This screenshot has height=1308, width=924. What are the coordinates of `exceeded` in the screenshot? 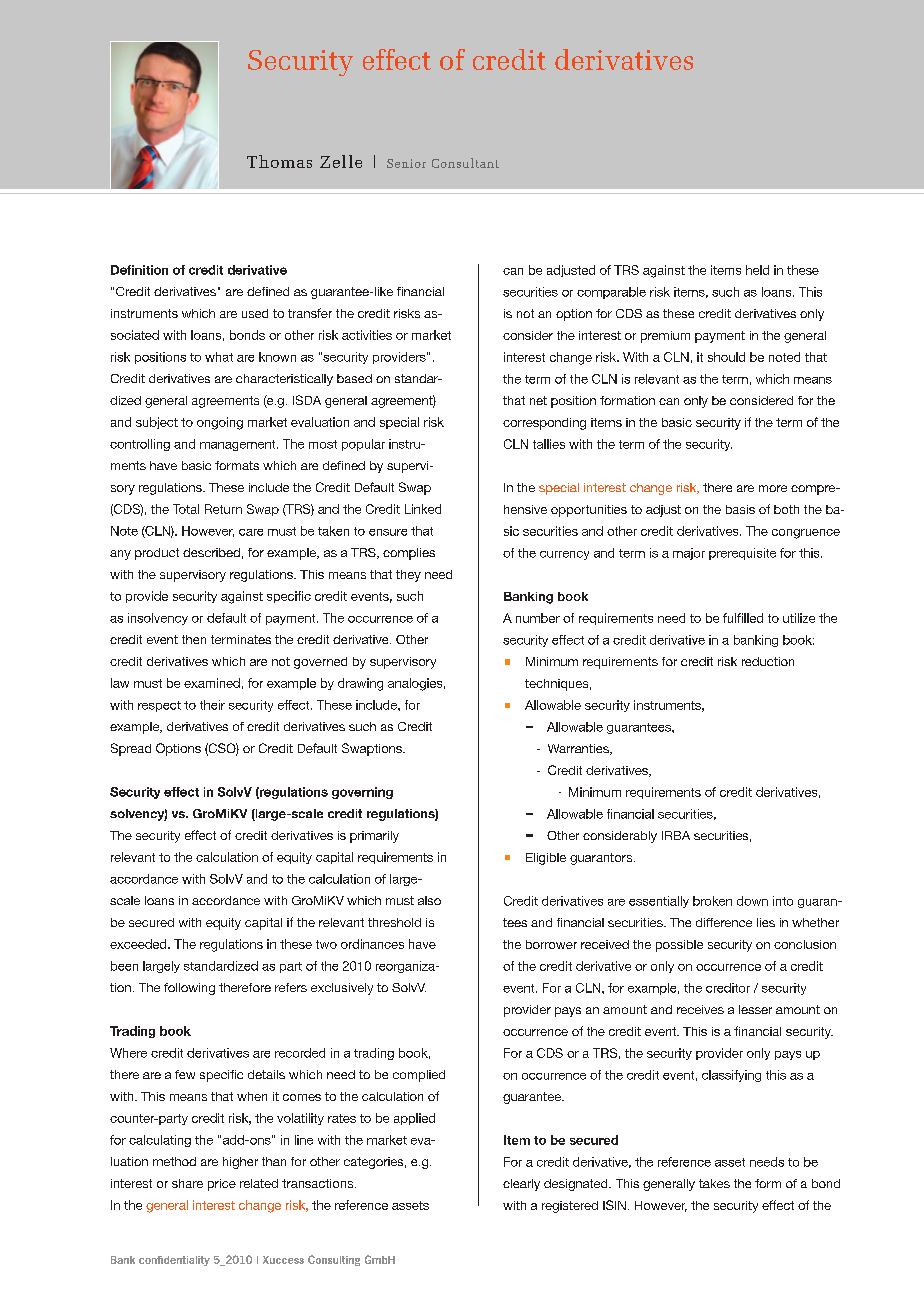 It's located at (139, 944).
